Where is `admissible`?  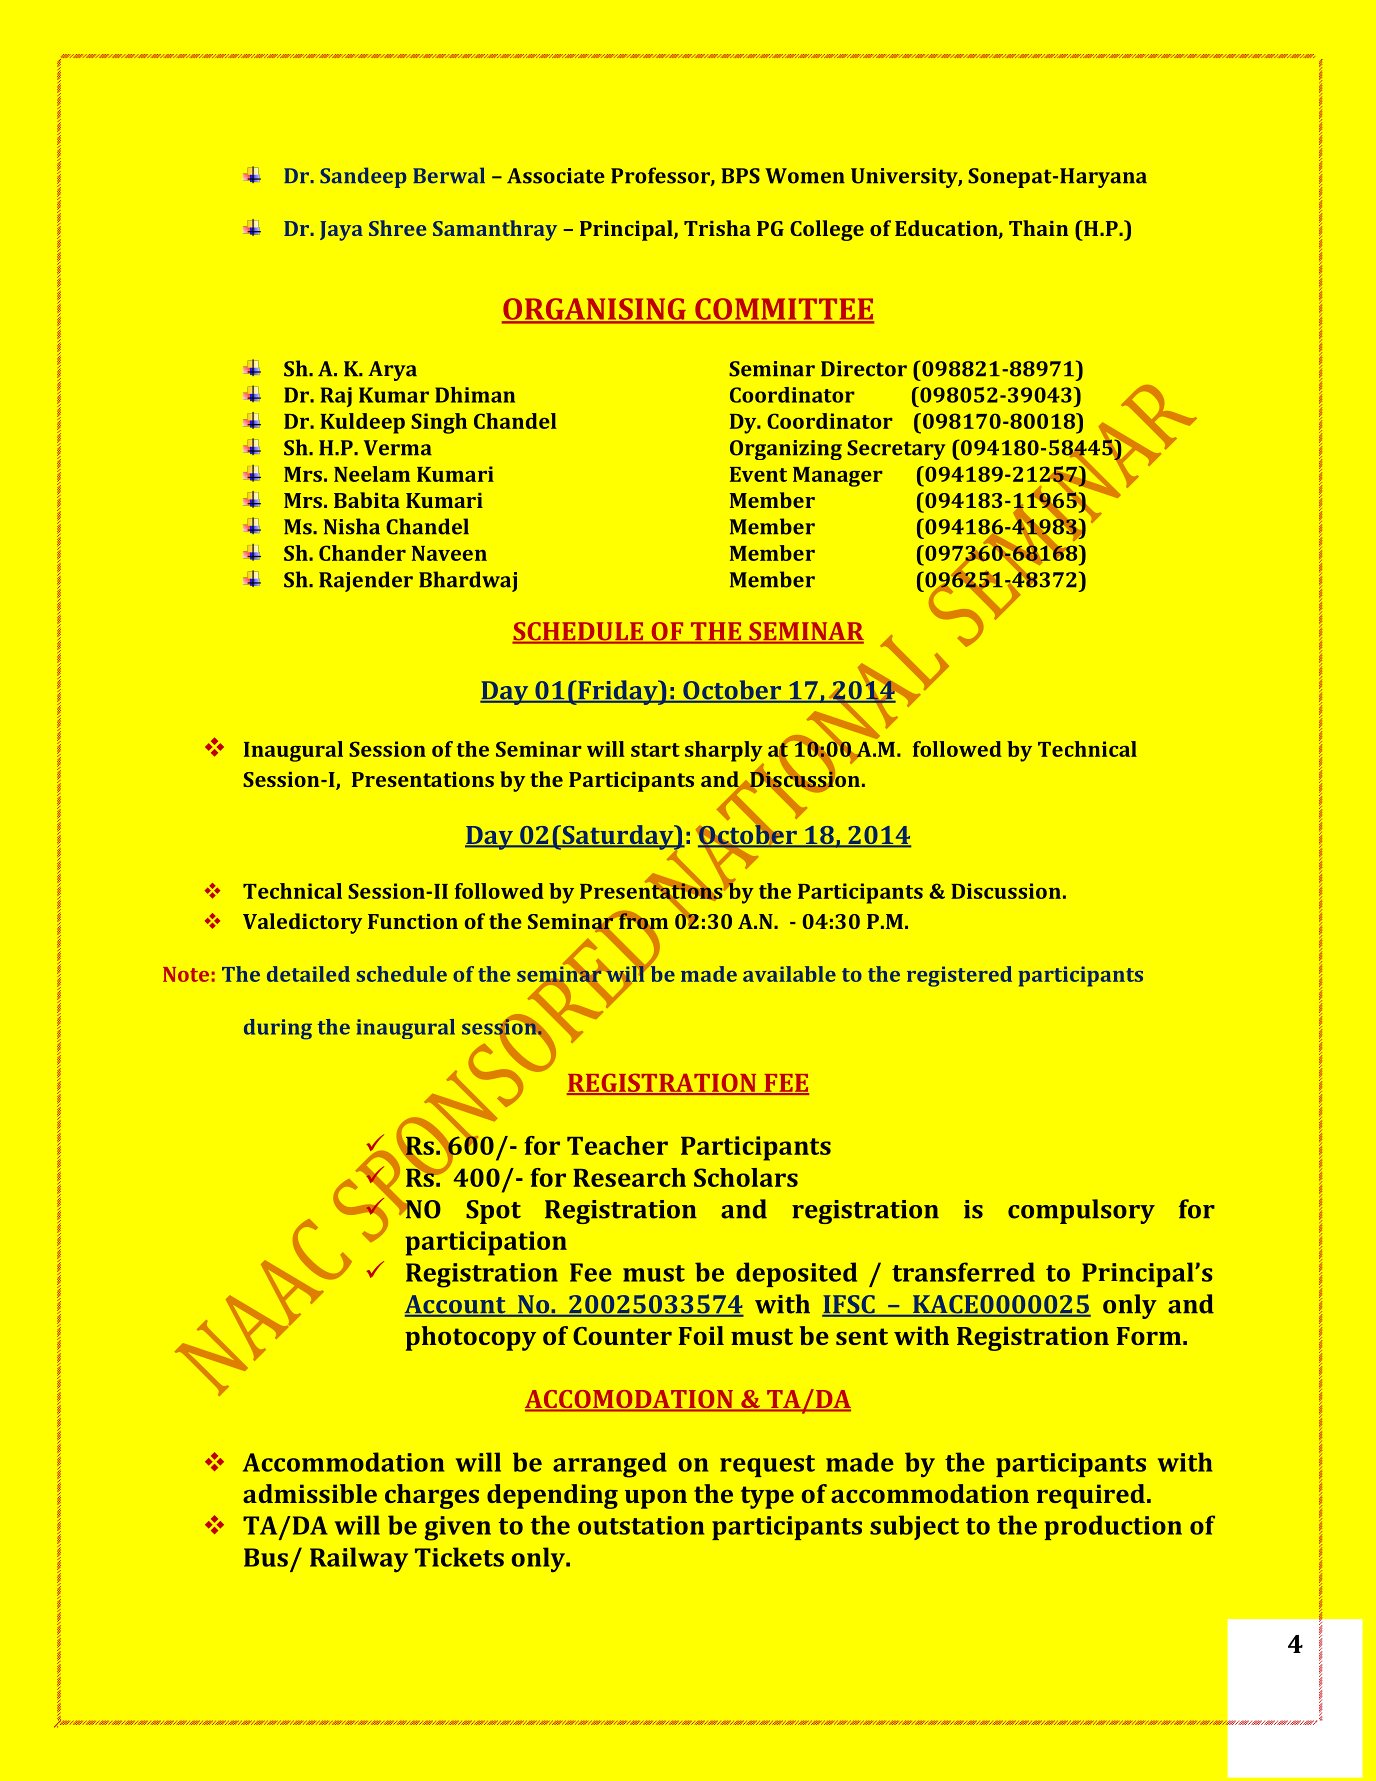 admissible is located at coordinates (310, 1493).
